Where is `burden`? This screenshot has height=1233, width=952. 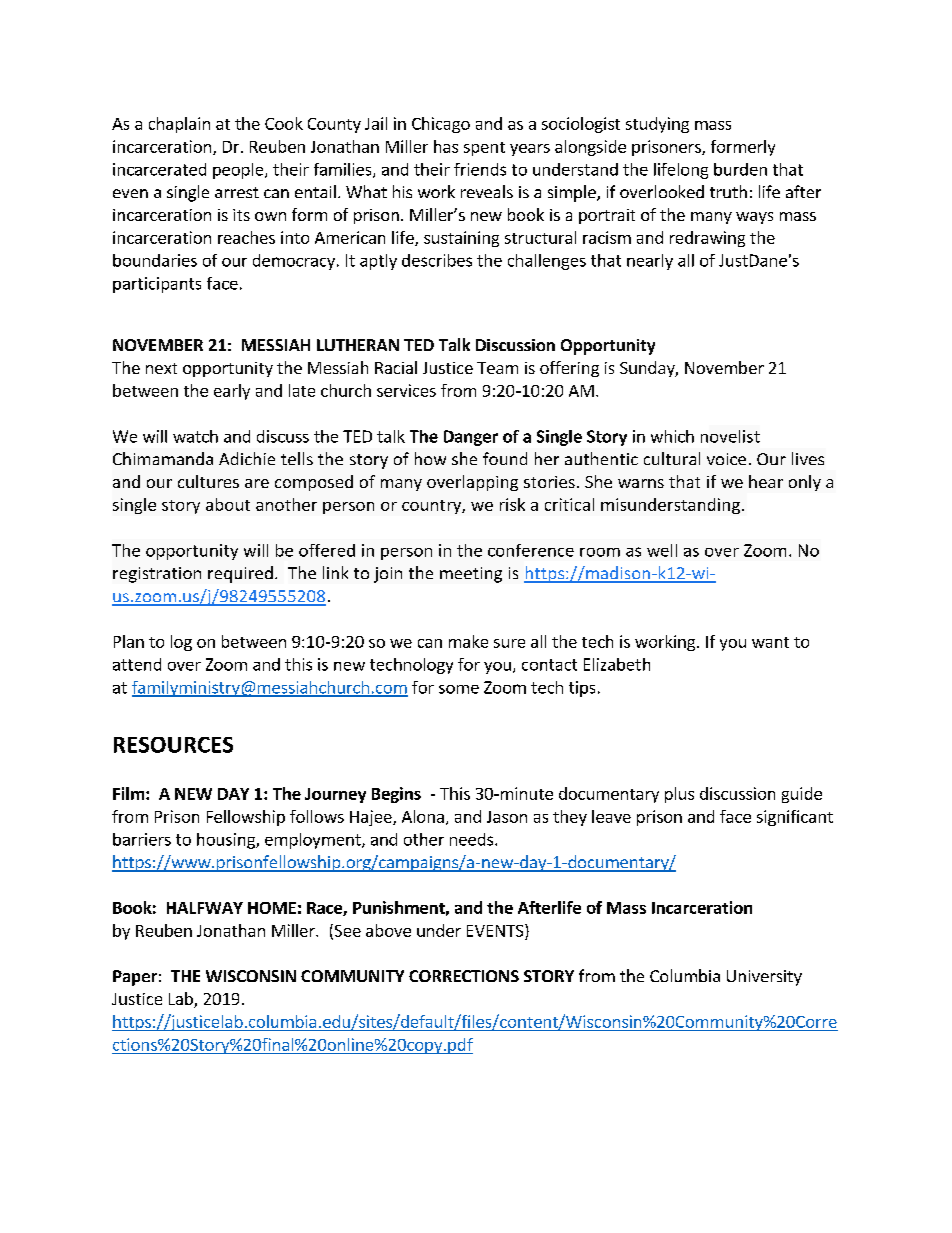 burden is located at coordinates (740, 169).
